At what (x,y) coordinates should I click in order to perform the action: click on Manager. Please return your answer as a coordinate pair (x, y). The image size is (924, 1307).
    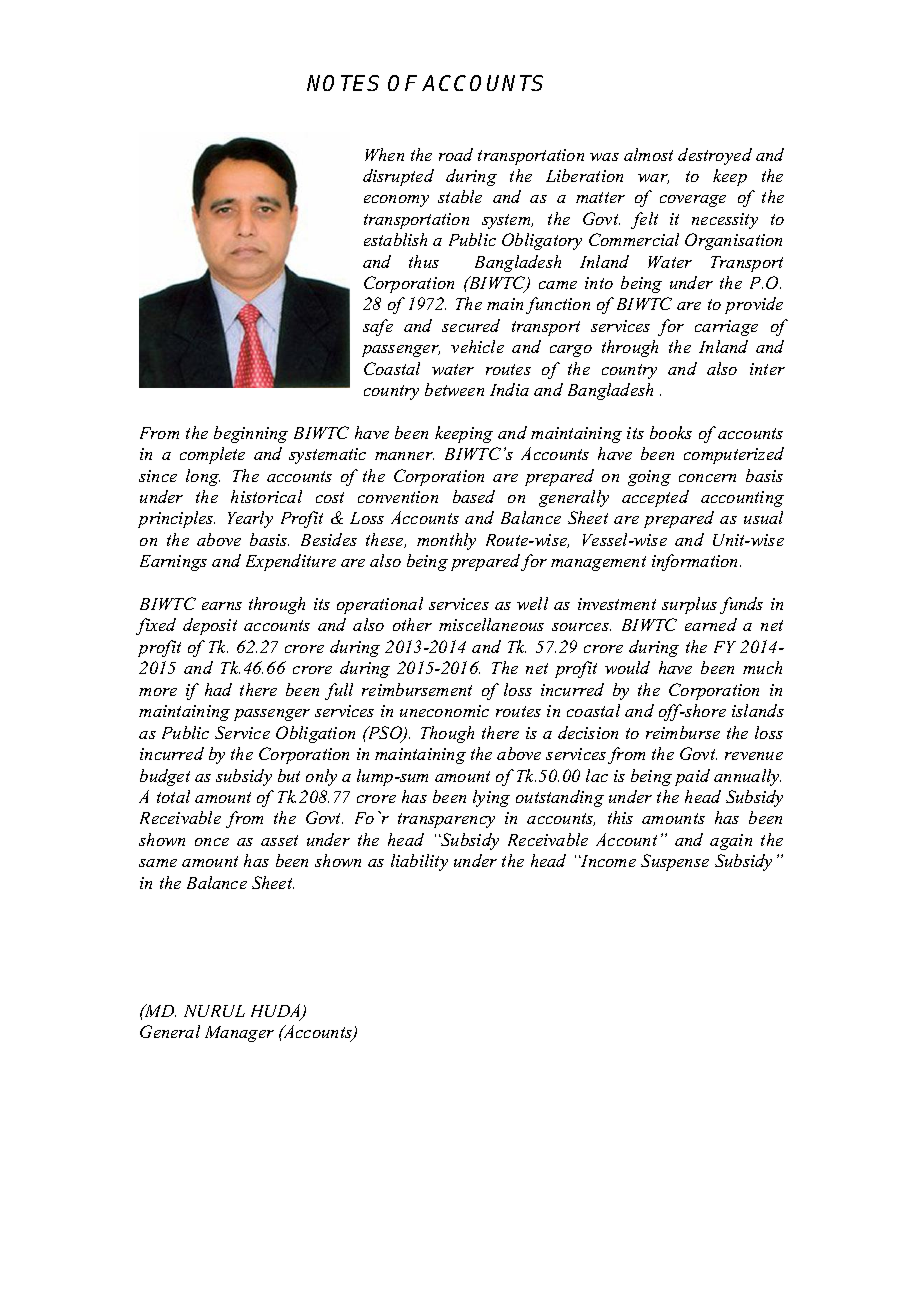
    Looking at the image, I should click on (239, 1034).
